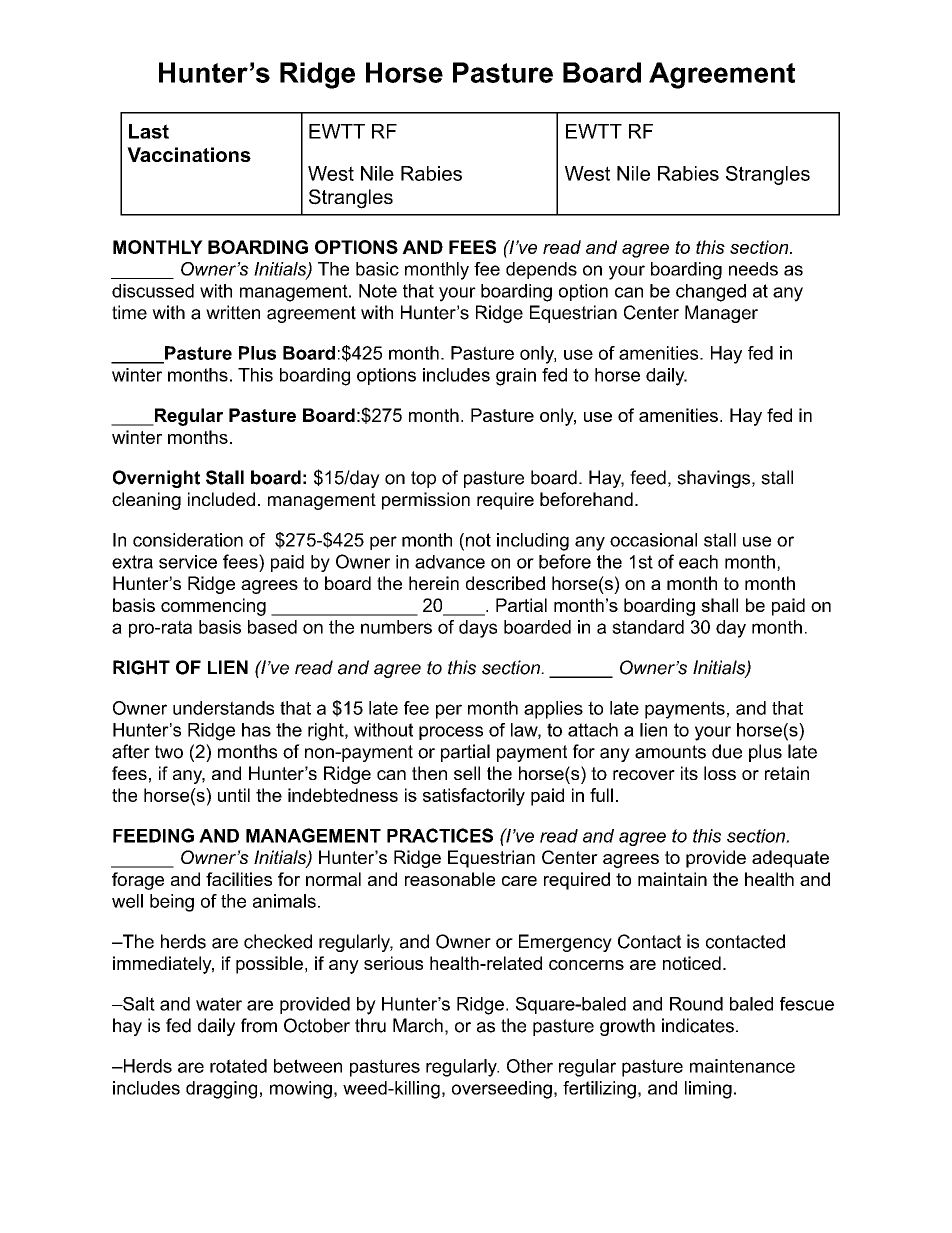  What do you see at coordinates (238, 1066) in the image?
I see `rotated` at bounding box center [238, 1066].
